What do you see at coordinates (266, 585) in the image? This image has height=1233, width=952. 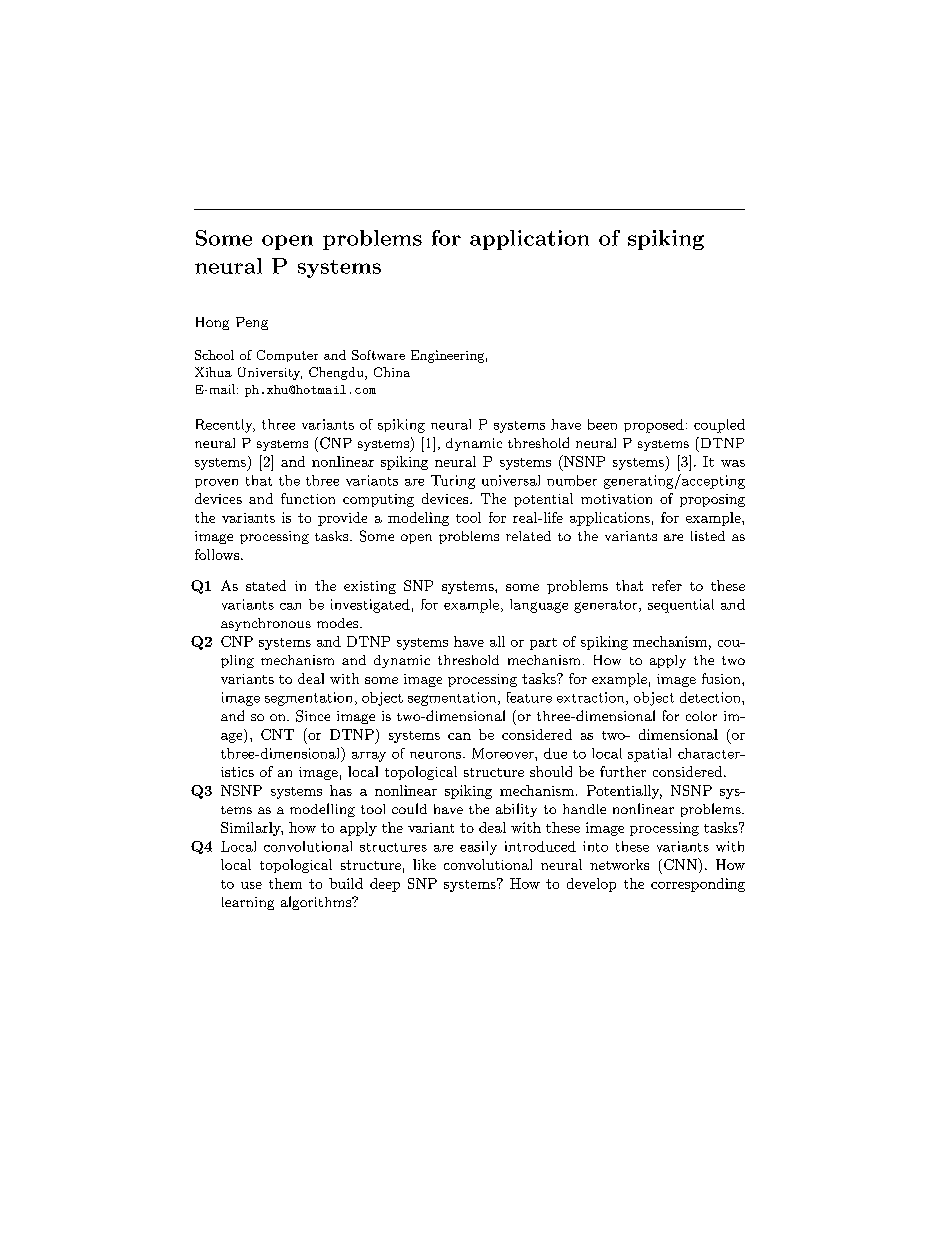 I see `stated` at bounding box center [266, 585].
